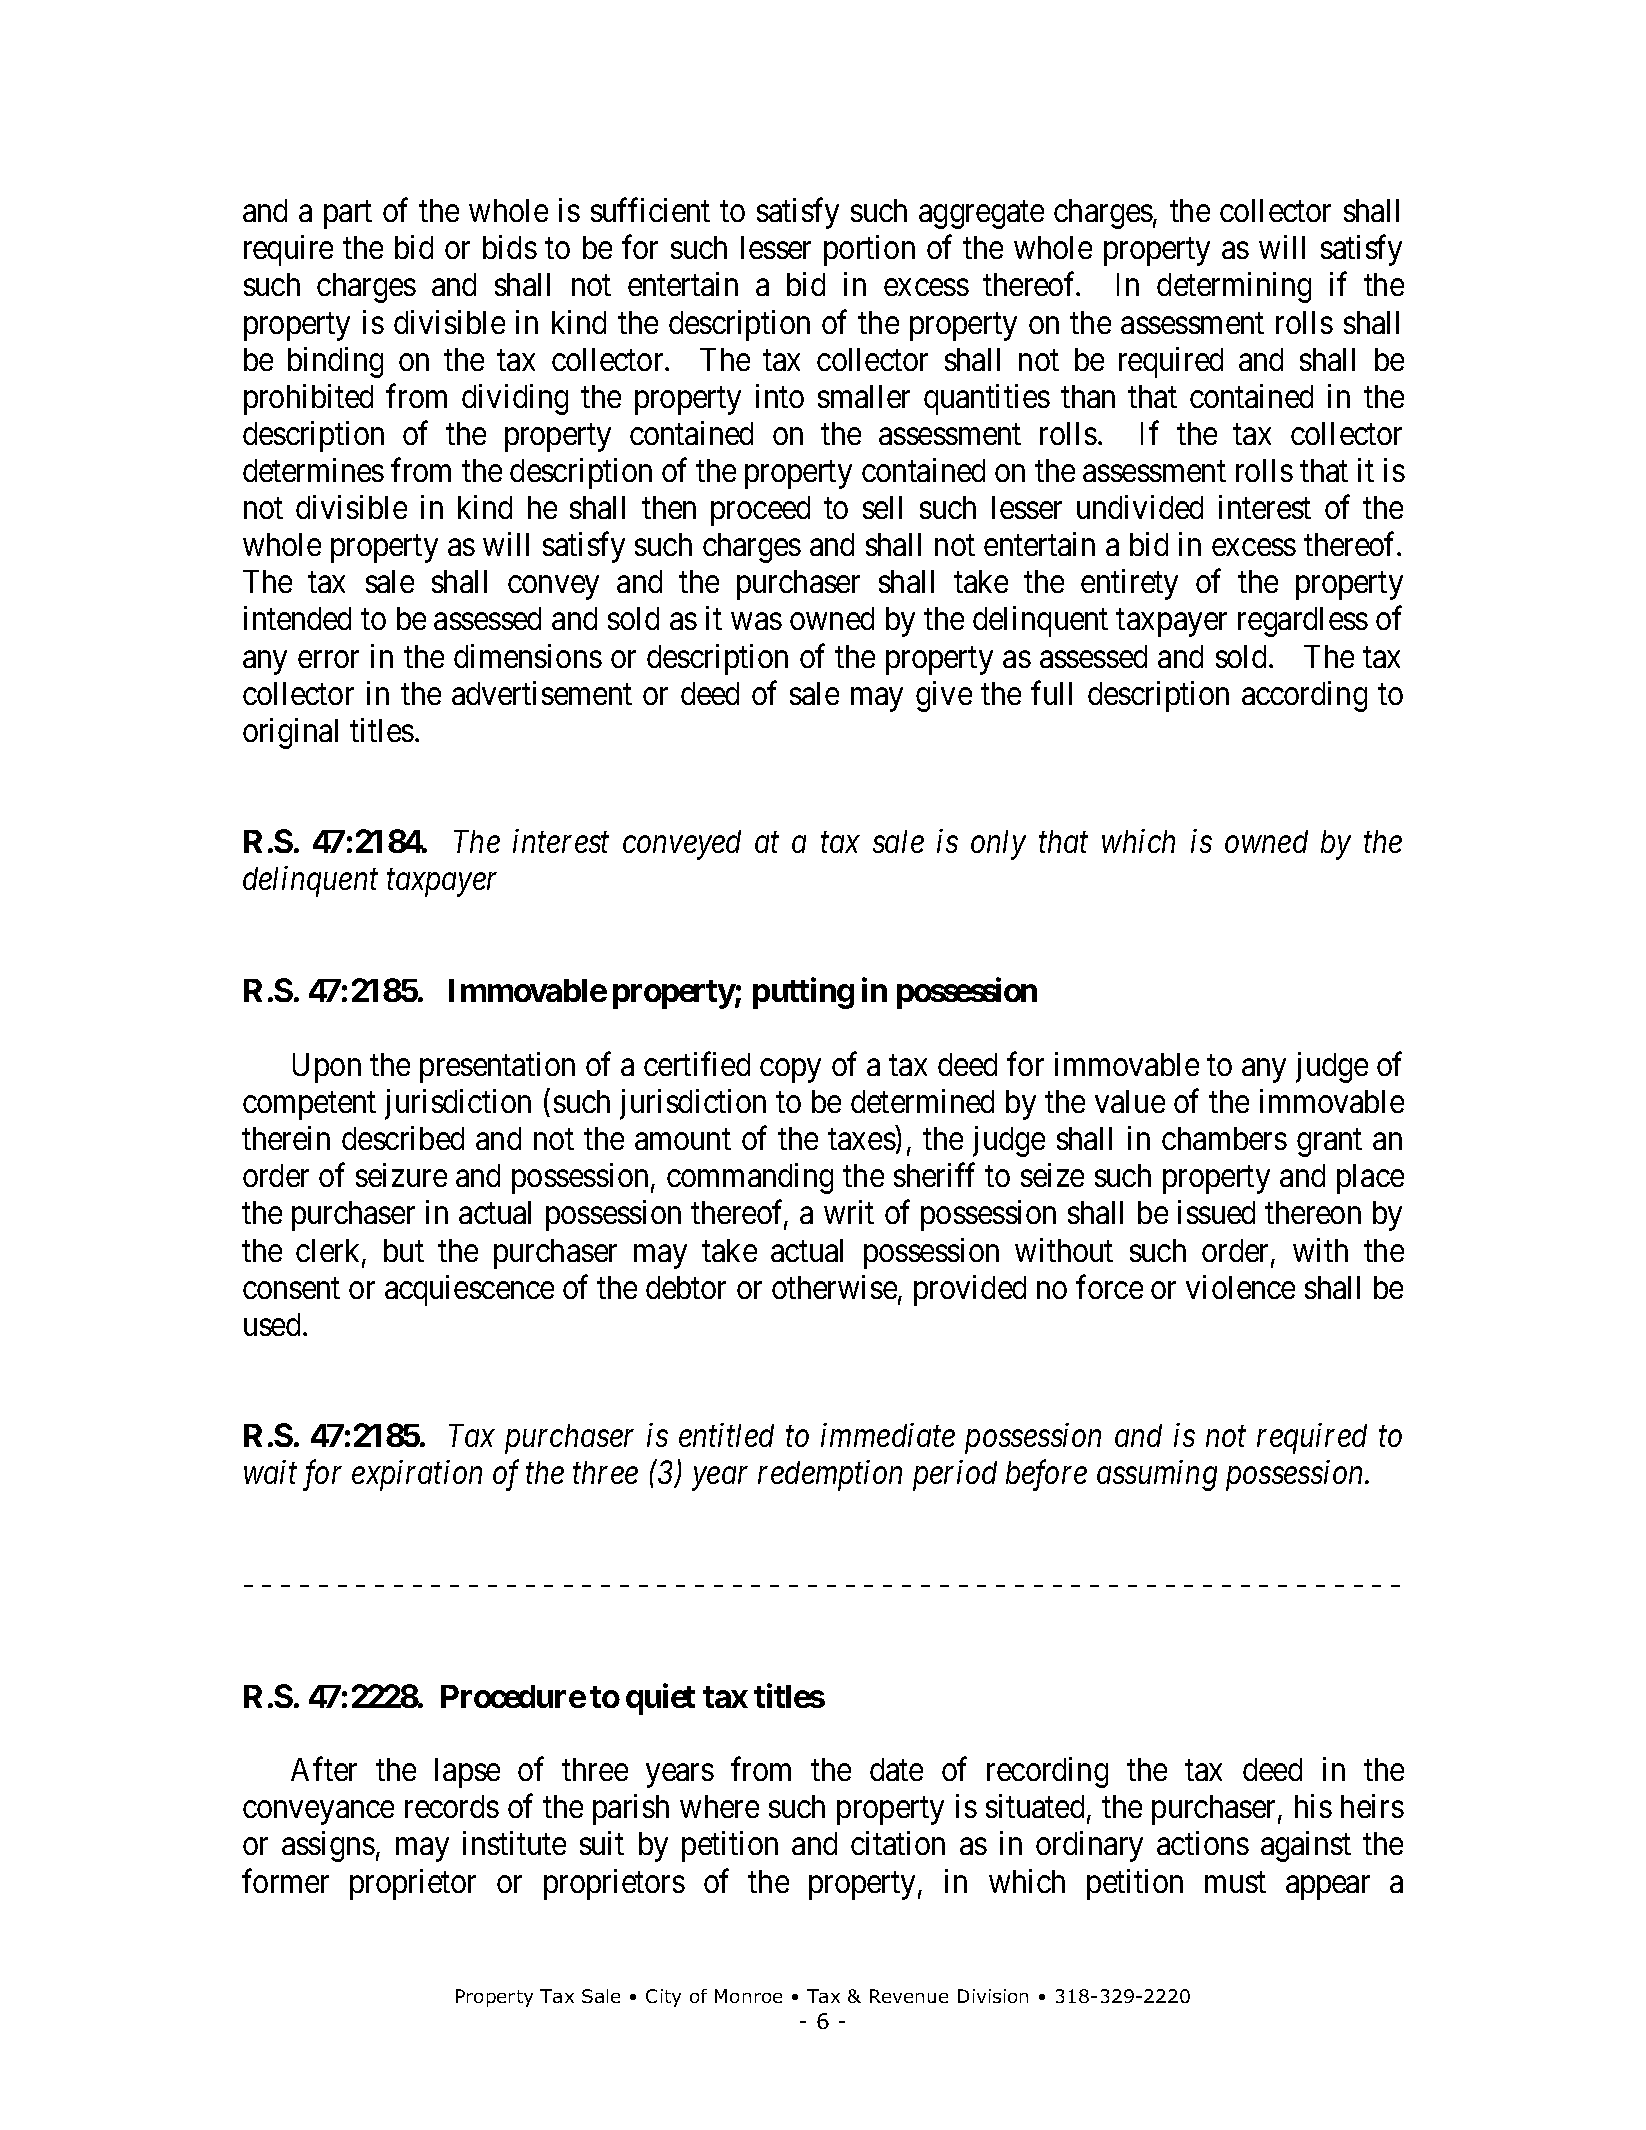  Describe the element at coordinates (1224, 1138) in the page. I see `chambers` at that location.
